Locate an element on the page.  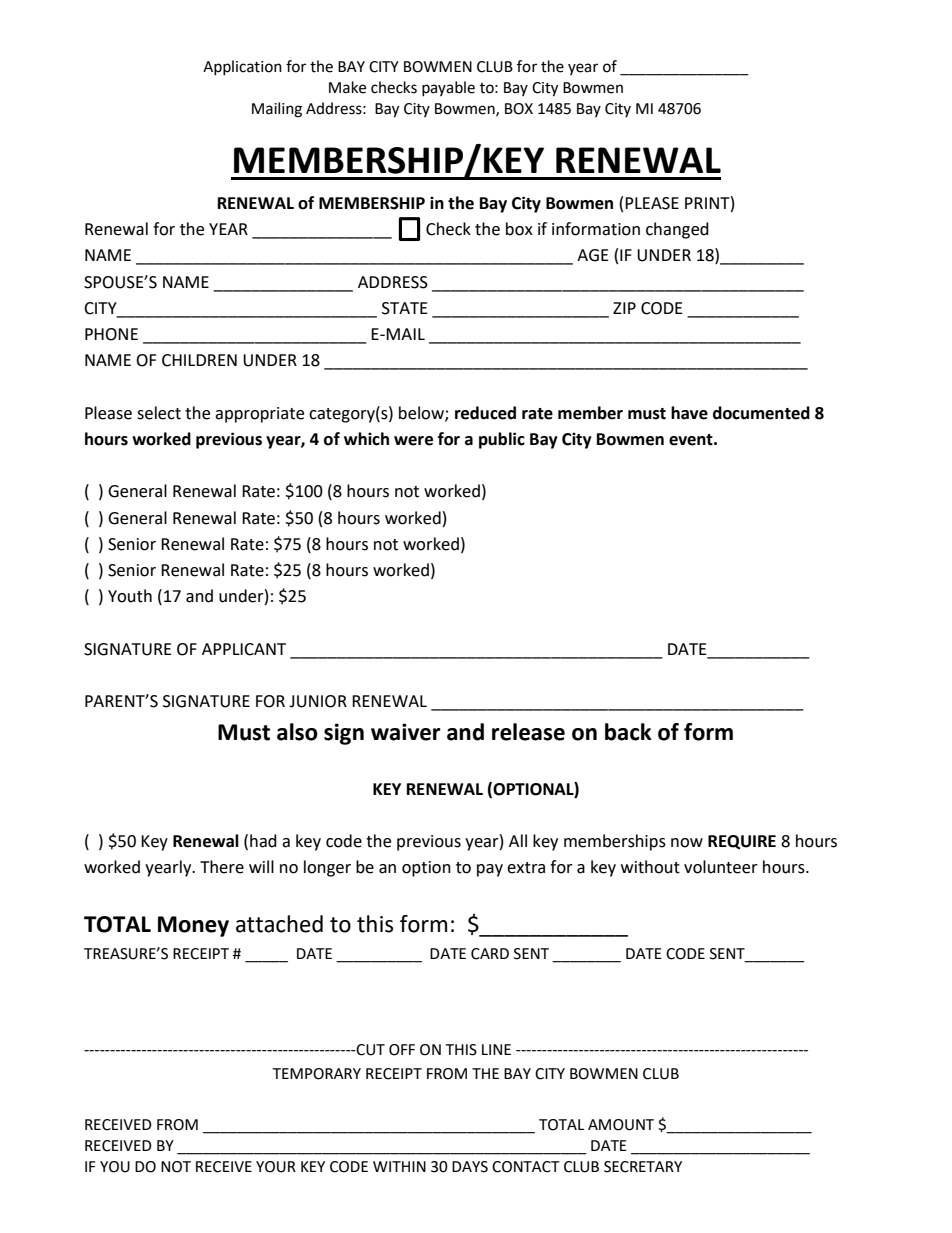
waiver is located at coordinates (406, 732).
